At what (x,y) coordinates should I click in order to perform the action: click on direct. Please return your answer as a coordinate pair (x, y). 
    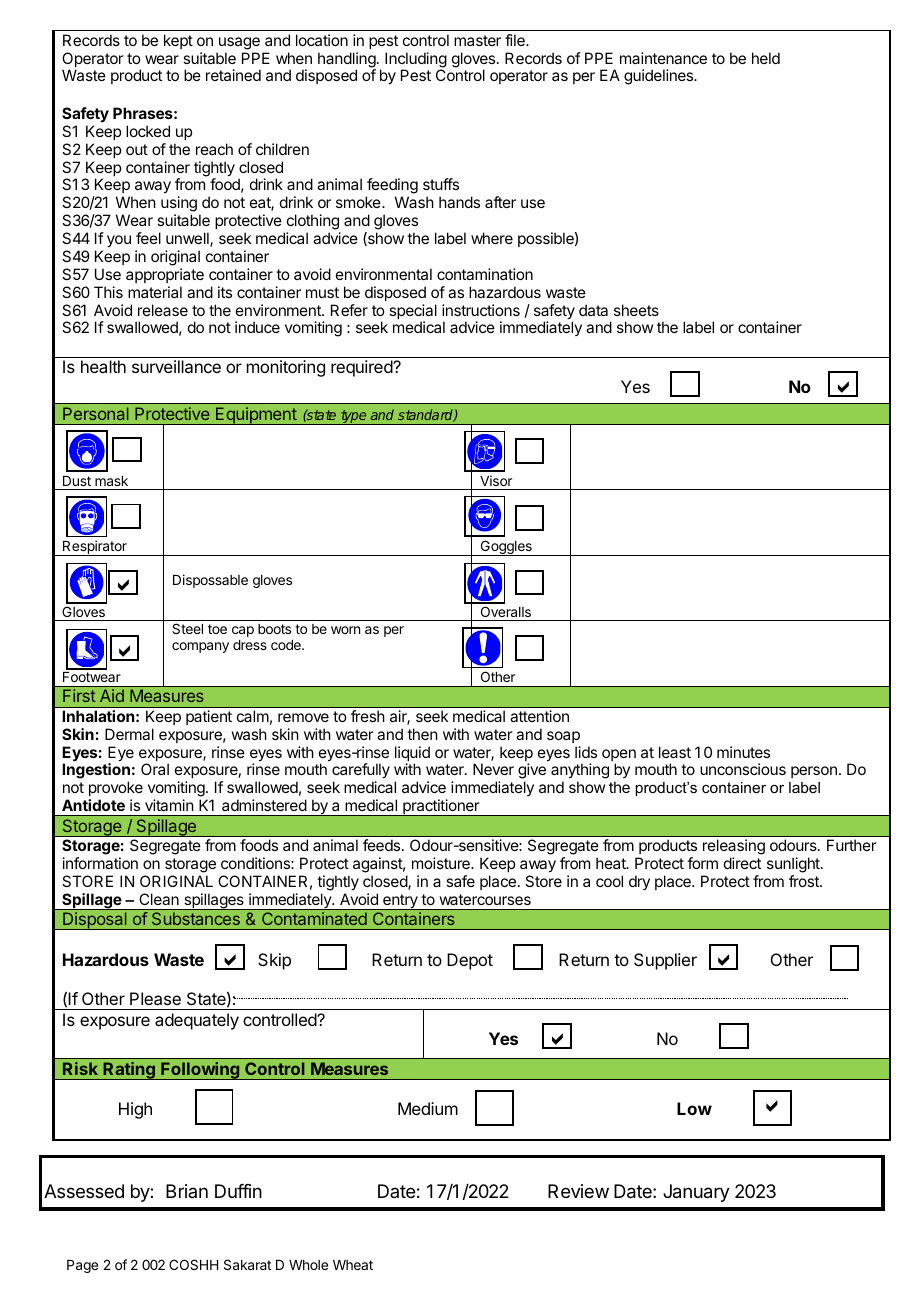
    Looking at the image, I should click on (742, 863).
